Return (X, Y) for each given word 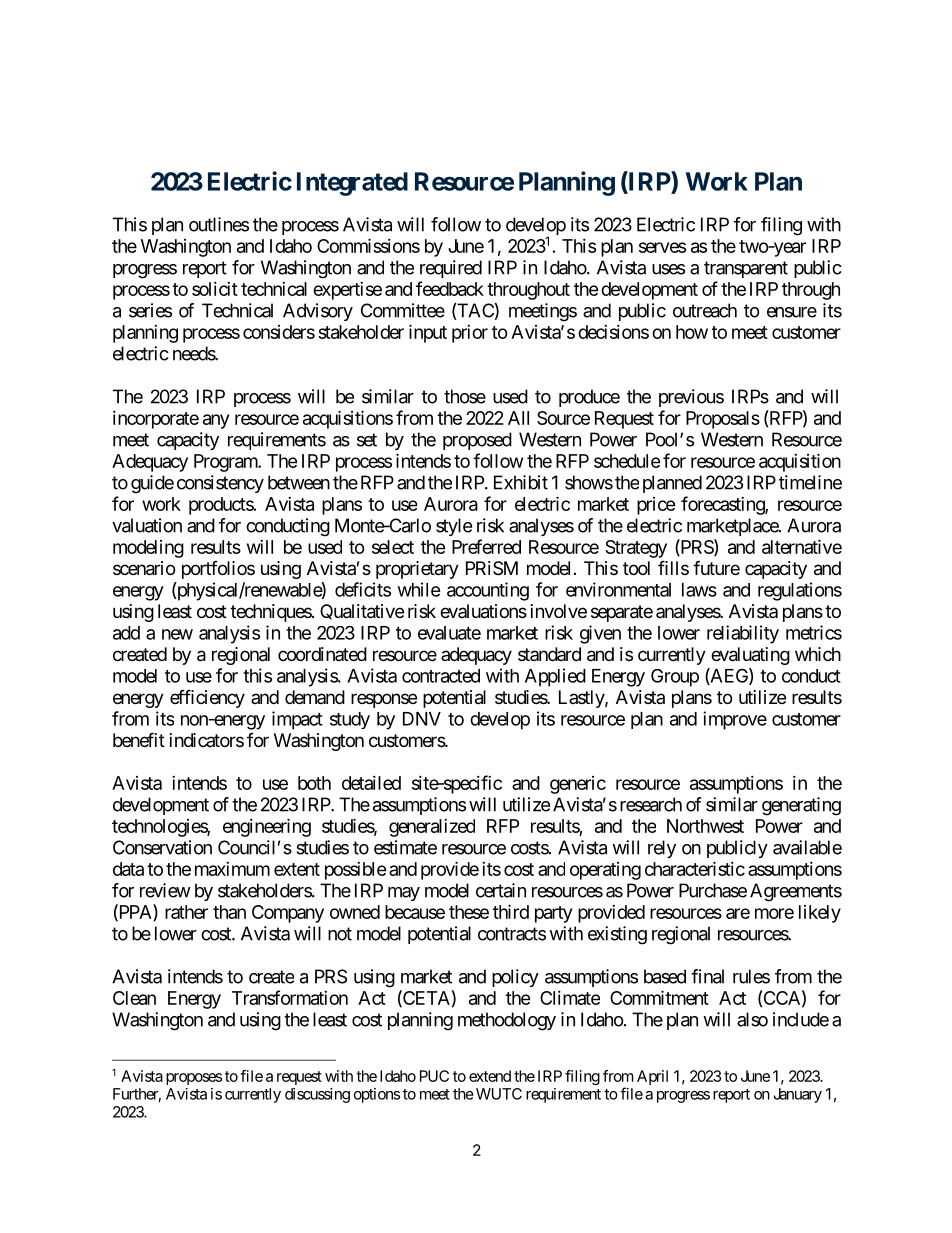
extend (490, 1076)
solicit (215, 289)
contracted (441, 676)
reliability (743, 634)
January (798, 1095)
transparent (746, 269)
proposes (194, 1079)
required (451, 269)
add (126, 633)
